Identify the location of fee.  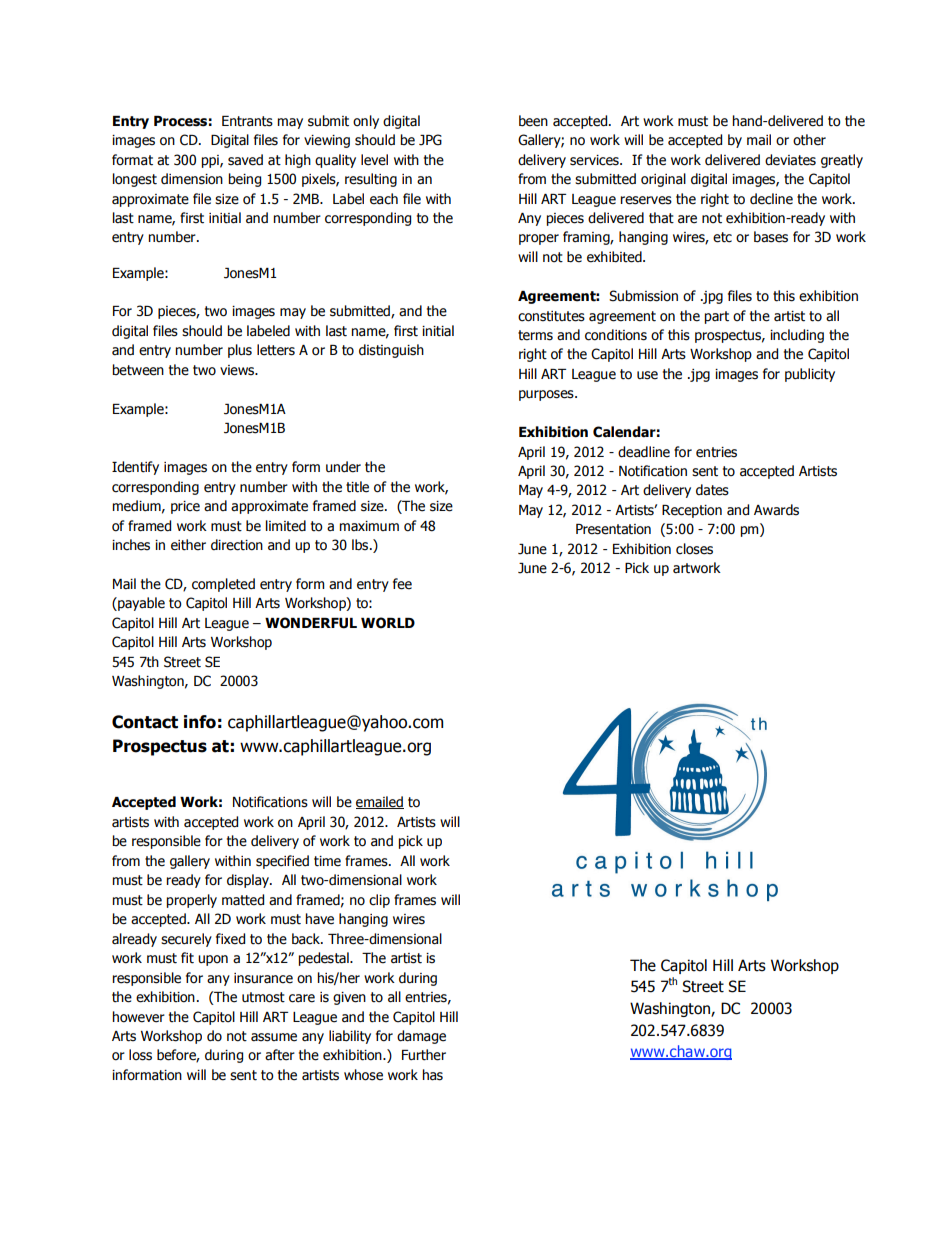
(402, 584).
